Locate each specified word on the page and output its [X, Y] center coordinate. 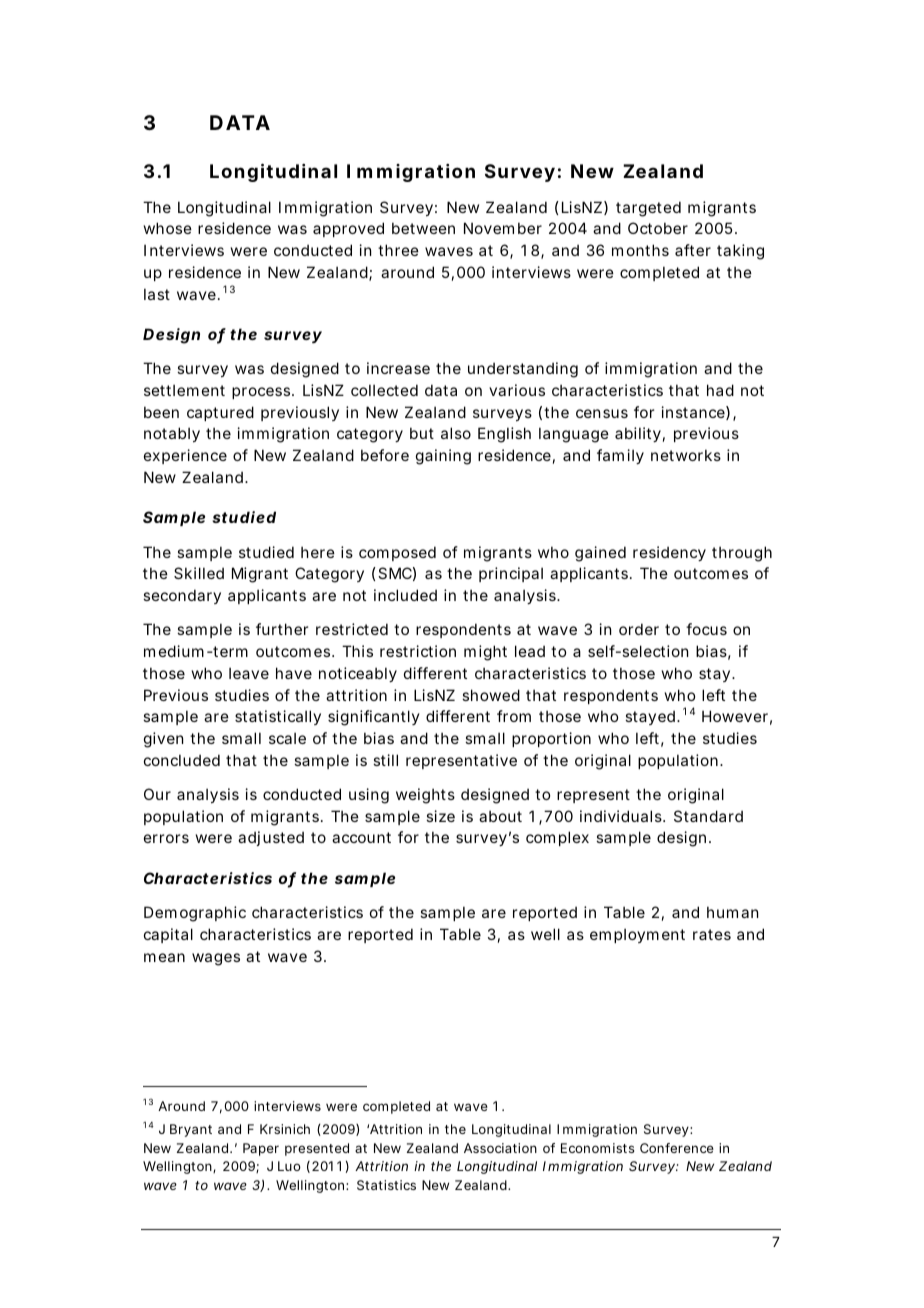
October [658, 228]
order [639, 629]
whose [168, 228]
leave [249, 673]
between [423, 228]
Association [500, 1148]
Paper [261, 1149]
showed [491, 695]
